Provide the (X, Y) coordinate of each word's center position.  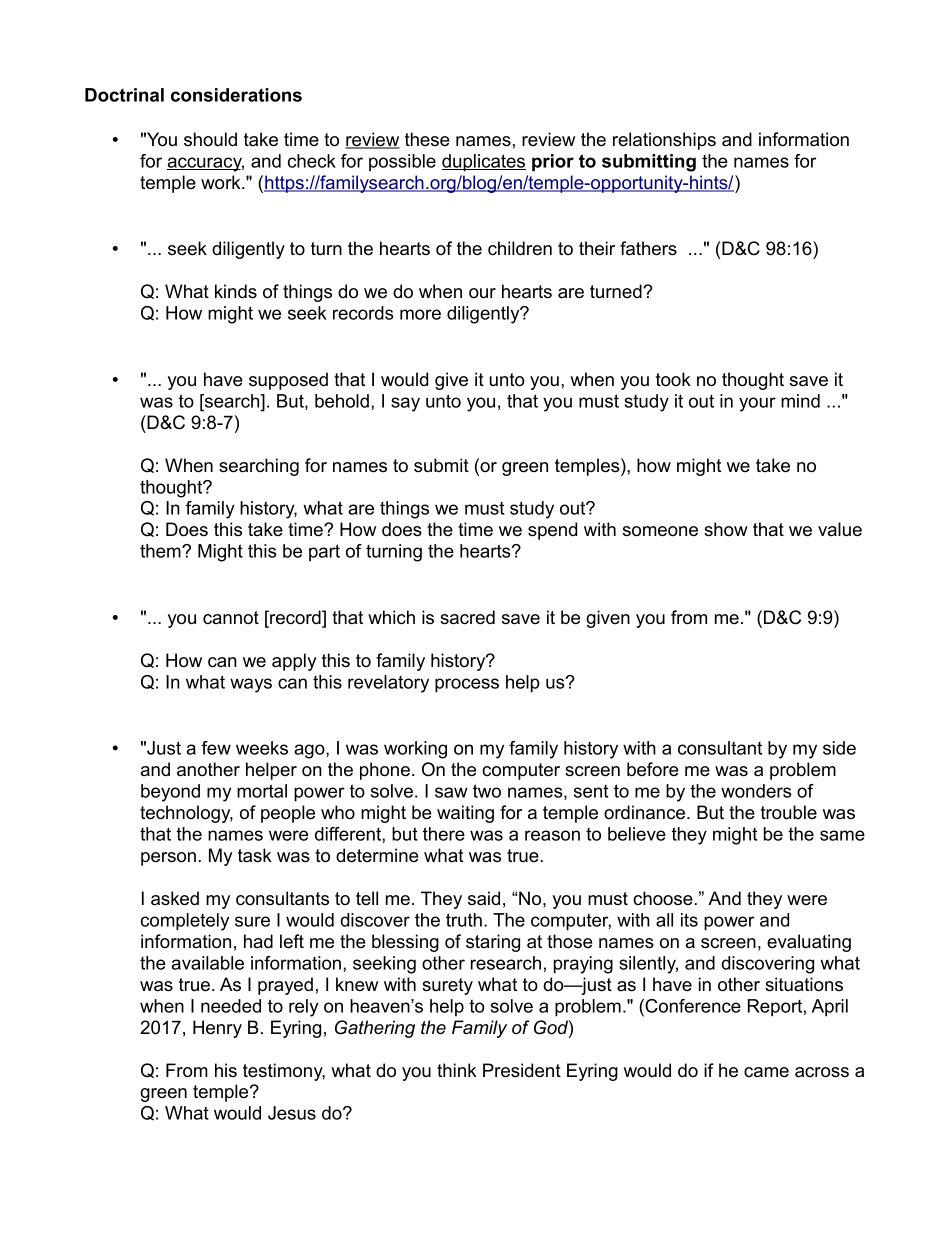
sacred (467, 617)
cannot (231, 618)
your (757, 404)
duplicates (484, 163)
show (726, 529)
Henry (217, 1029)
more (420, 314)
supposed (288, 381)
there (444, 834)
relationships (664, 141)
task (255, 855)
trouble (788, 812)
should (210, 139)
